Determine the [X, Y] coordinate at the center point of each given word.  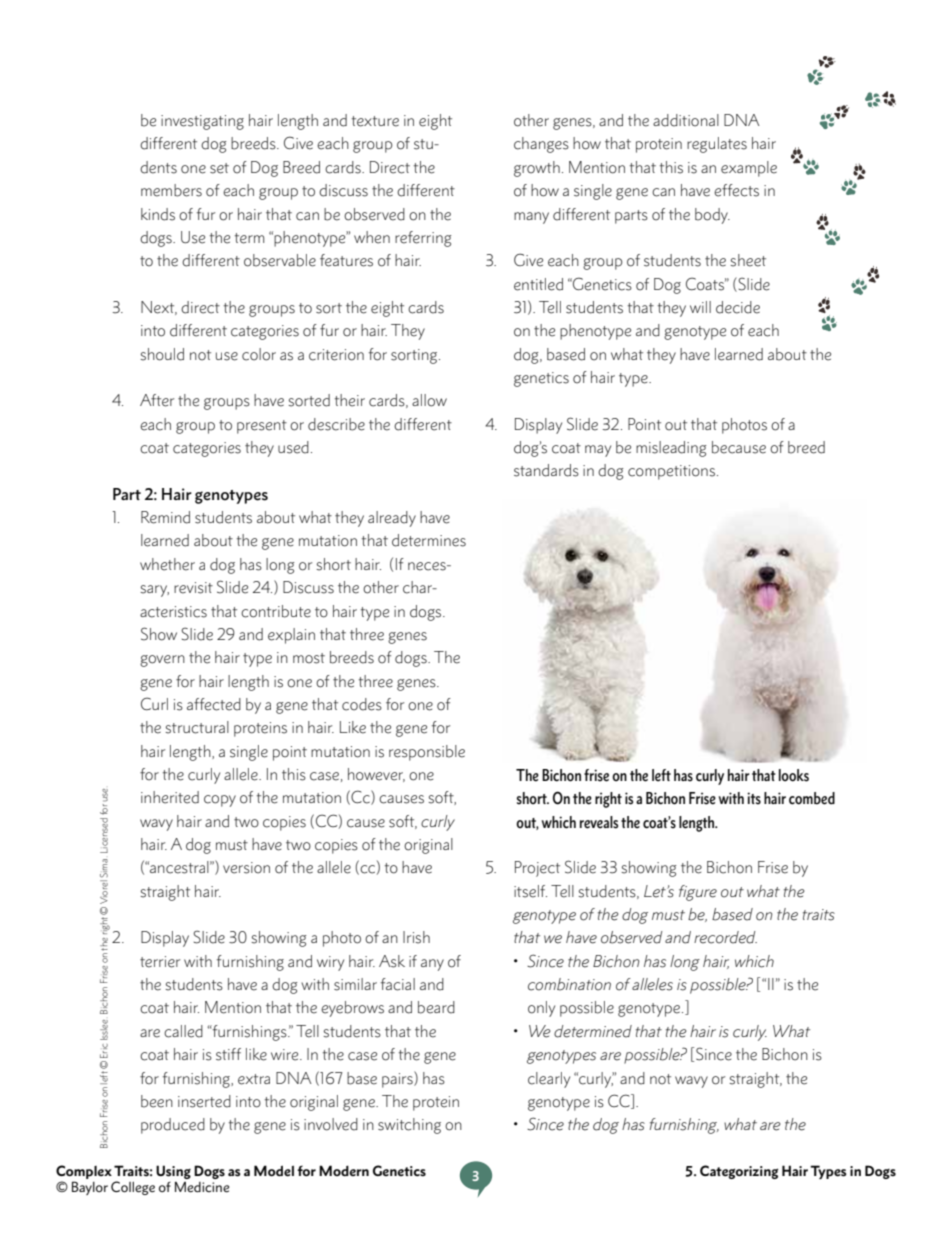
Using [173, 1173]
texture [375, 121]
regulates [717, 145]
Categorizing [739, 1172]
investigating [202, 122]
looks [794, 775]
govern [162, 661]
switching [409, 1126]
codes [362, 704]
